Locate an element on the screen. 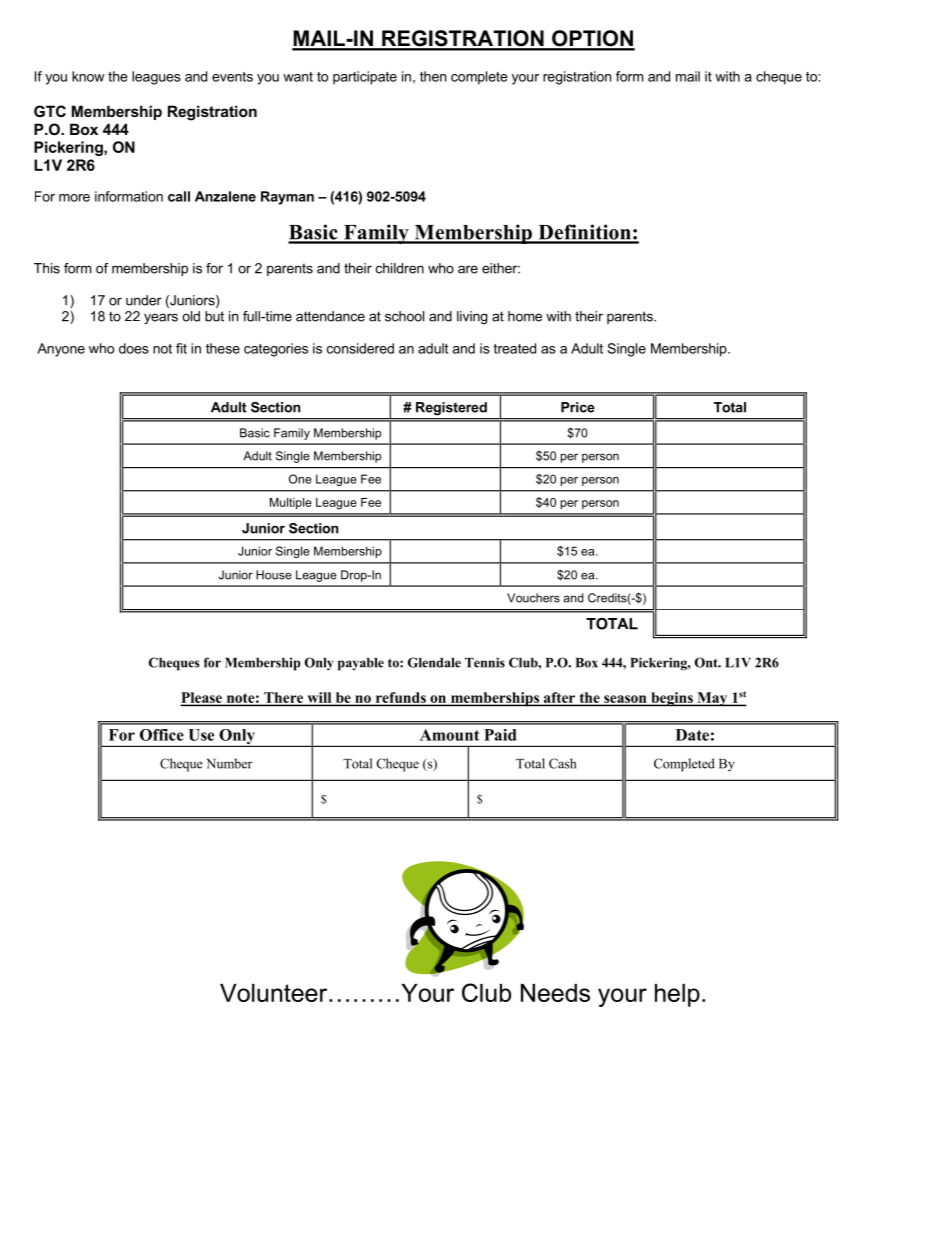 The width and height of the screenshot is (952, 1233). Vouchers is located at coordinates (533, 598).
